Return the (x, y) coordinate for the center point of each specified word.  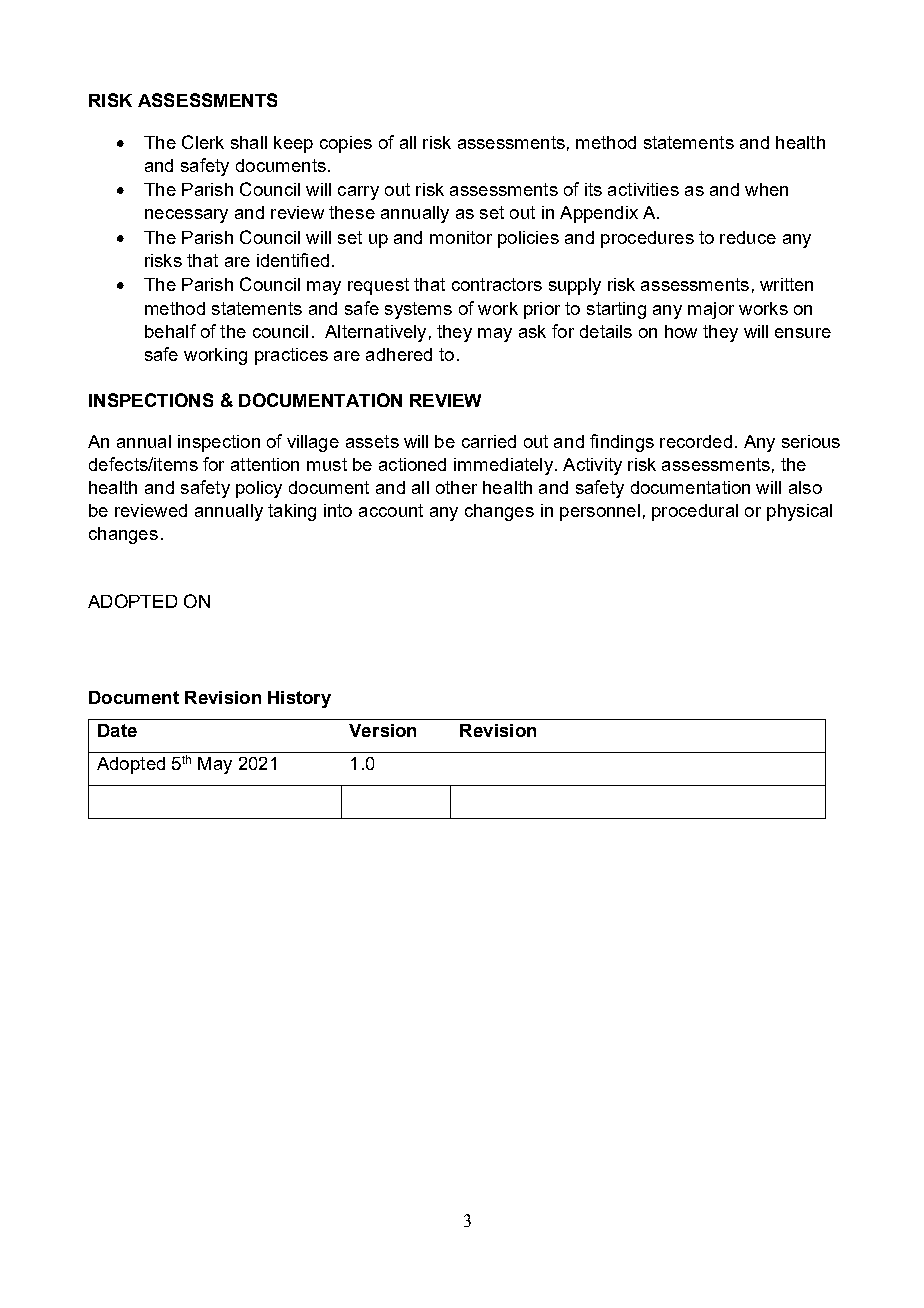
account (391, 510)
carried (489, 441)
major (711, 310)
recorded (696, 441)
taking (292, 512)
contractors (497, 284)
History (299, 699)
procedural (695, 512)
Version (382, 730)
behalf (170, 331)
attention (265, 464)
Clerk (203, 142)
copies (346, 144)
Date (117, 730)
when (766, 189)
